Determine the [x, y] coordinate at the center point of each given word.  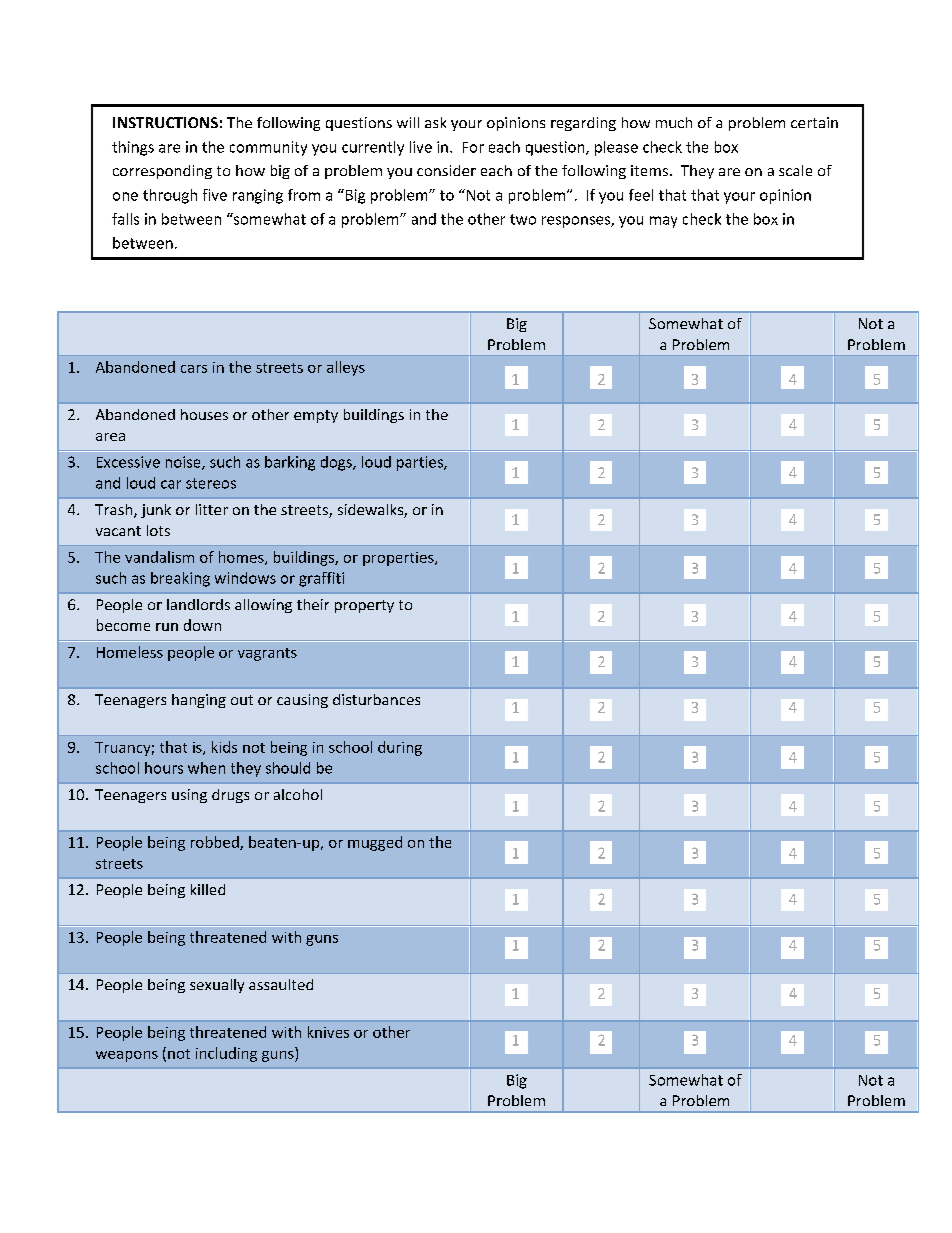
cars [194, 369]
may [663, 222]
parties [421, 463]
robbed [216, 843]
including [226, 1054]
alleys [346, 368]
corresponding [162, 172]
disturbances [376, 699]
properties [399, 559]
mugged [375, 843]
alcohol [298, 794]
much [674, 122]
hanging [199, 701]
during [400, 748]
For [473, 147]
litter [212, 509]
